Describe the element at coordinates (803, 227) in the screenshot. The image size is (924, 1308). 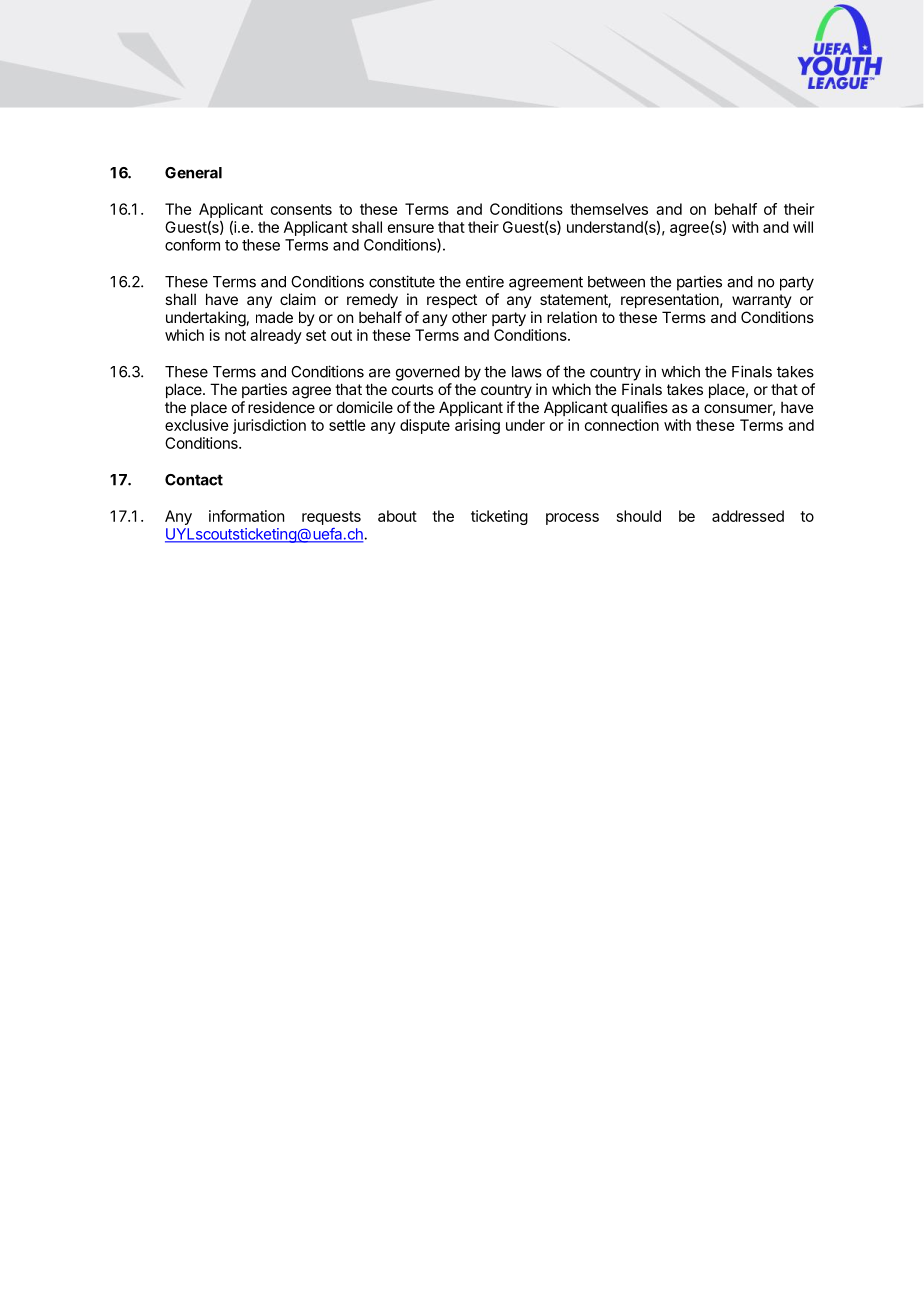
I see `will` at that location.
